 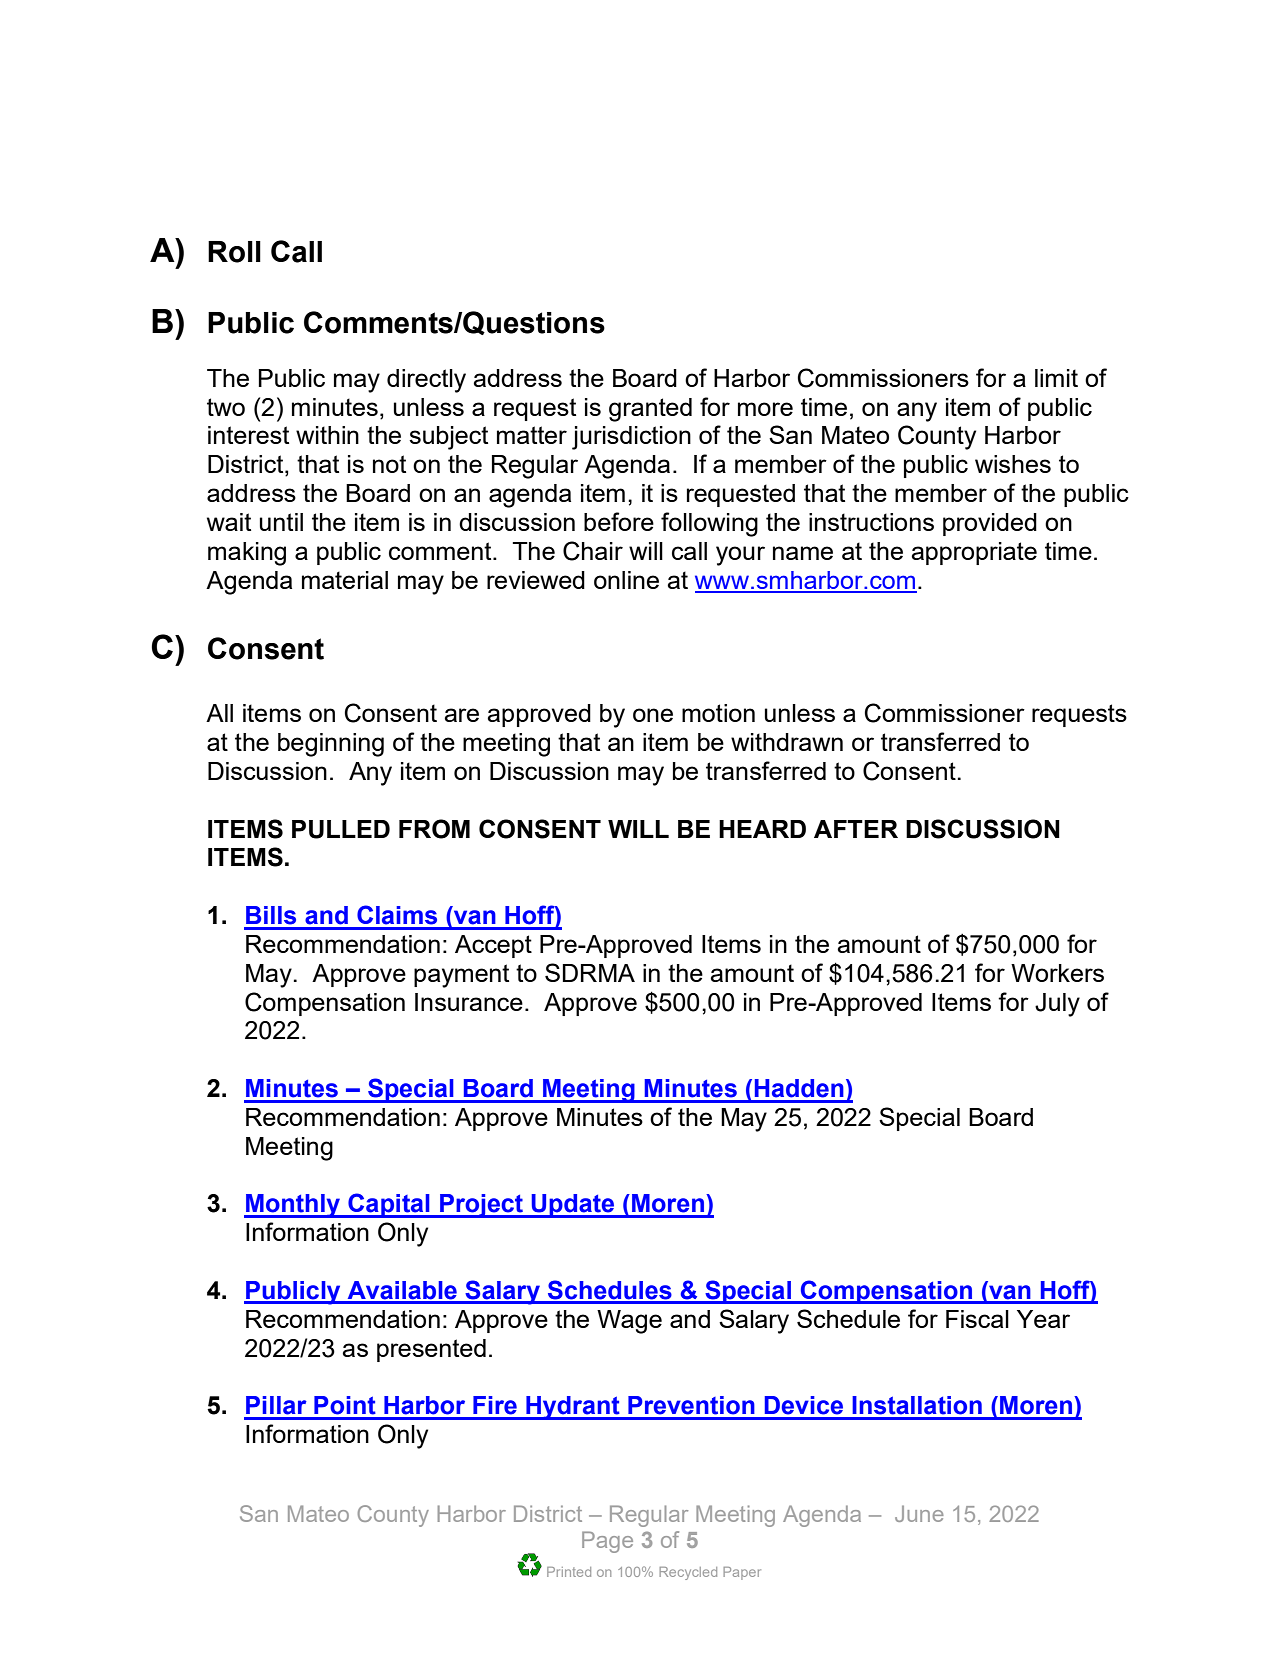 What do you see at coordinates (1057, 973) in the page?
I see `Workers` at bounding box center [1057, 973].
